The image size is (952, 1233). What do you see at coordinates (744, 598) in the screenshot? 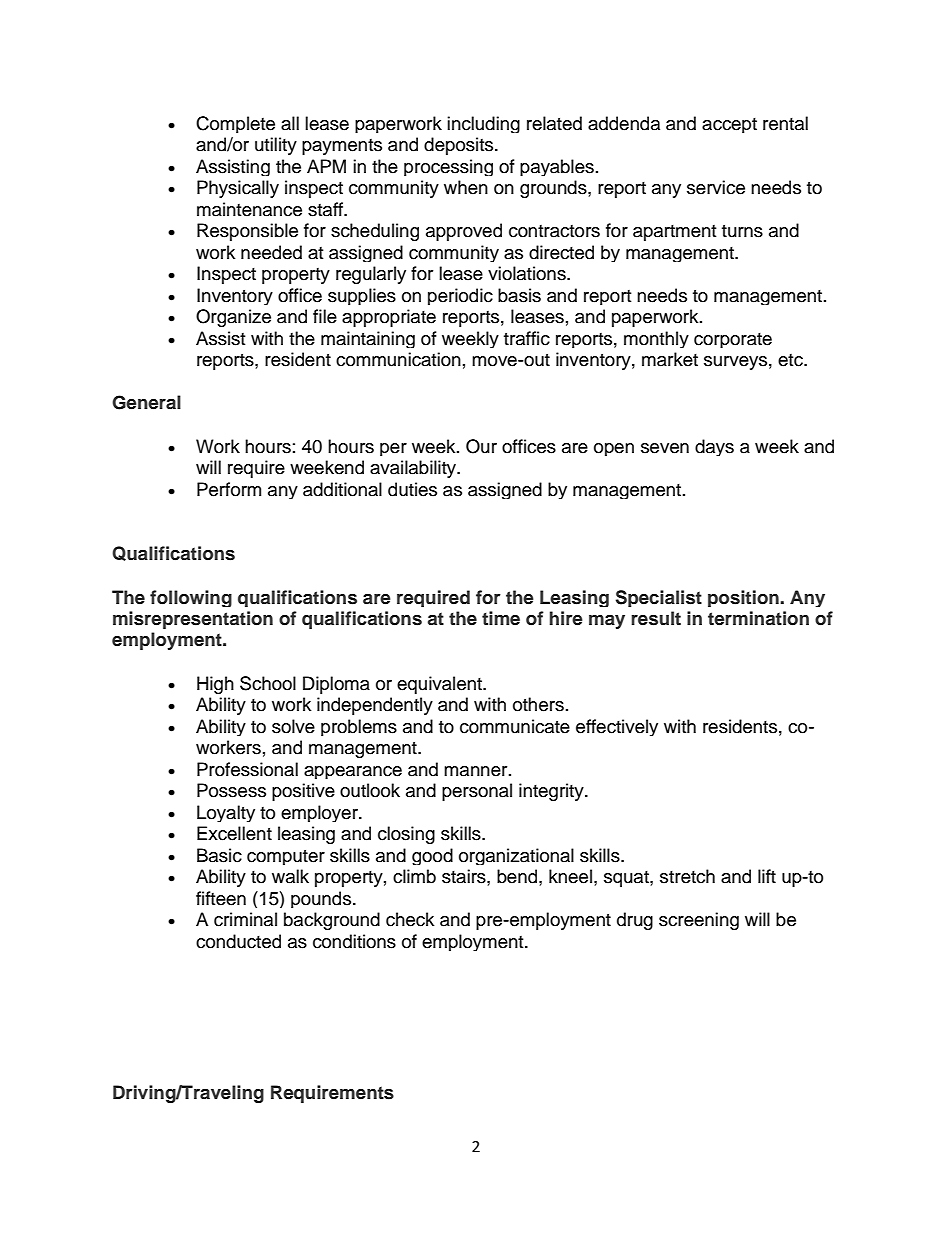
I see `position` at bounding box center [744, 598].
